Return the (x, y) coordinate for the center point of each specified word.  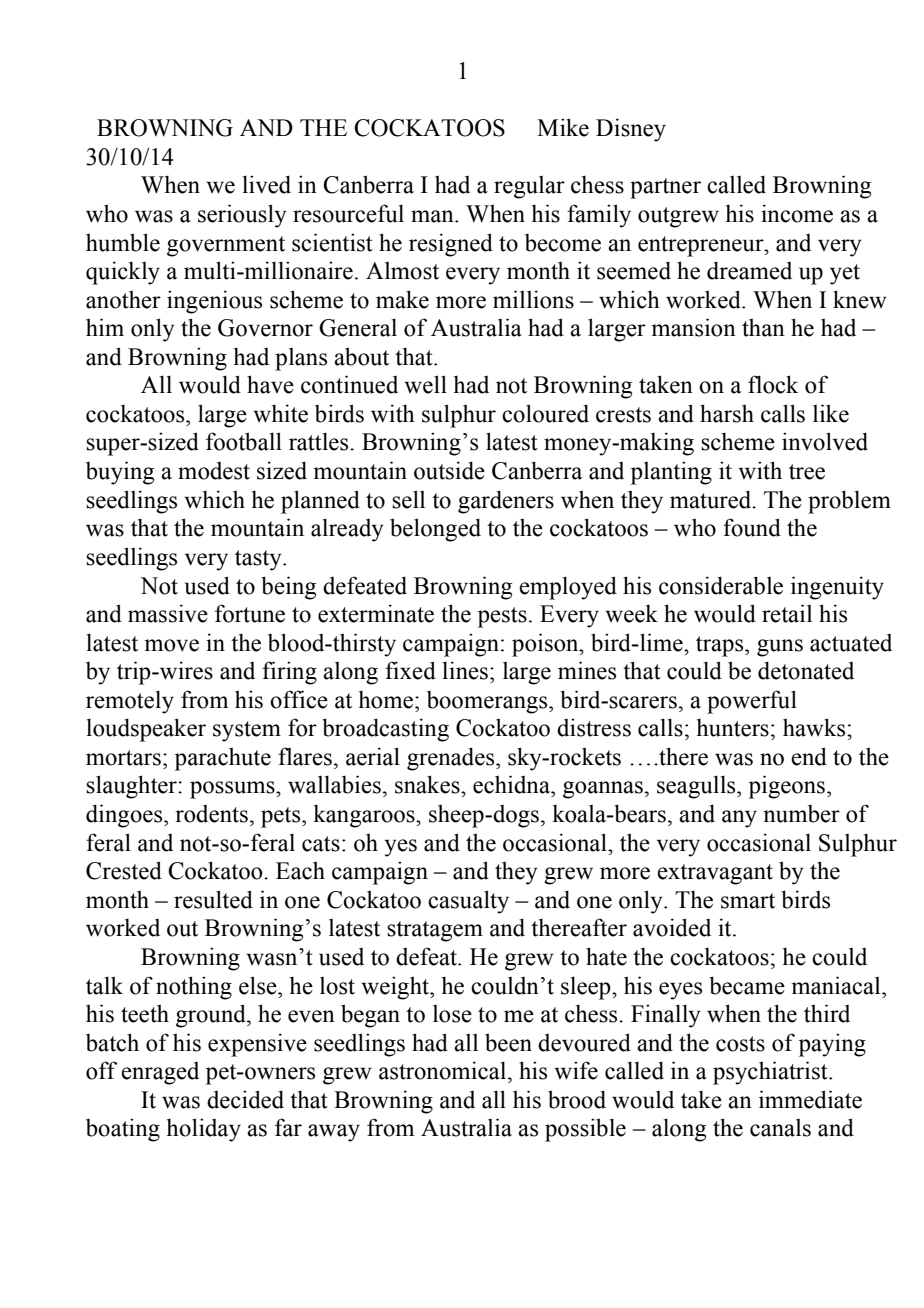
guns (780, 648)
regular (529, 187)
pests (502, 617)
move (171, 645)
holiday (204, 1130)
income (797, 213)
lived (267, 184)
